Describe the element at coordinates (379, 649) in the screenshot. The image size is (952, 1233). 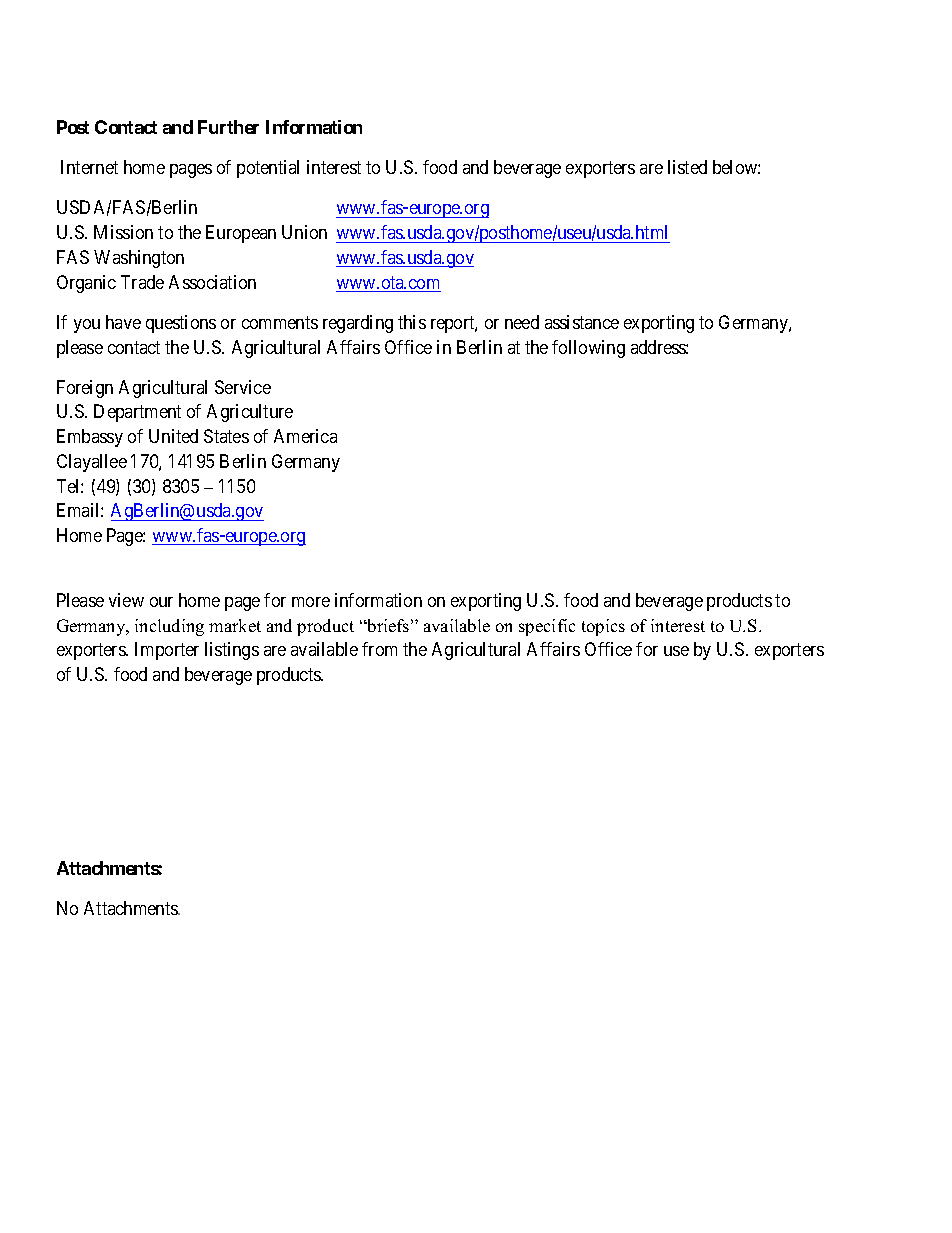
I see `from` at that location.
